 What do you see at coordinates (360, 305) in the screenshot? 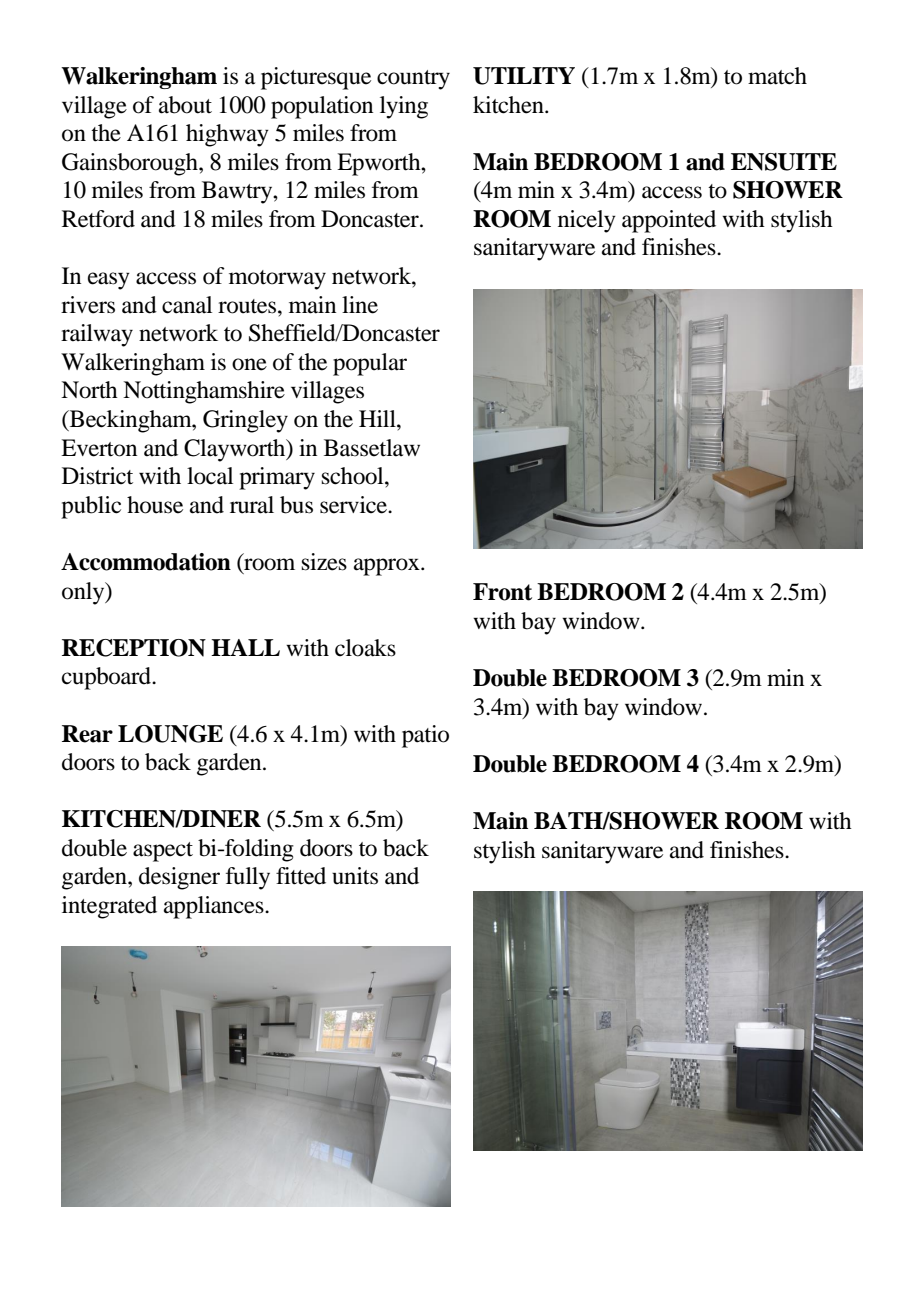
I see `line` at bounding box center [360, 305].
